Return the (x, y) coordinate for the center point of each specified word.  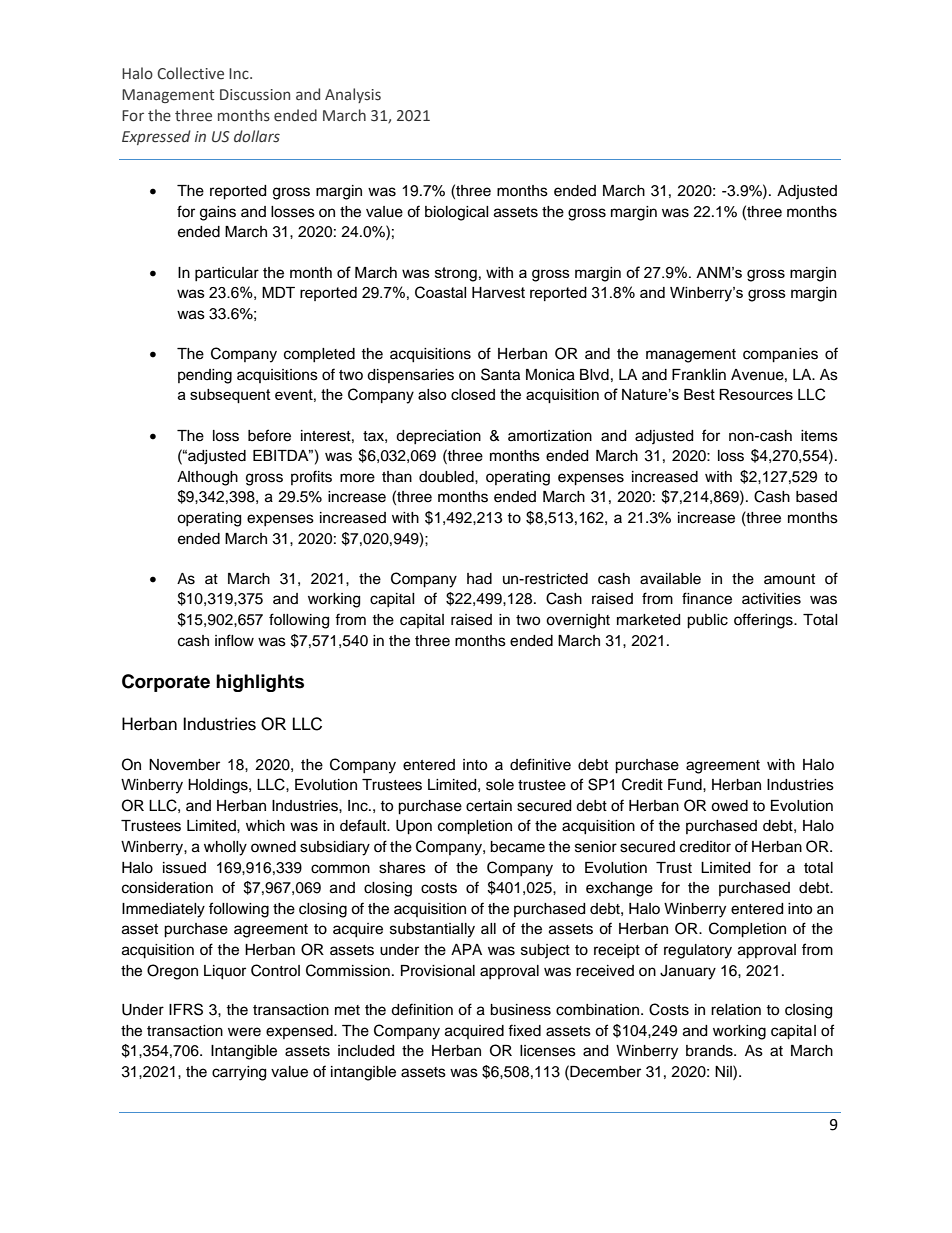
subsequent (230, 396)
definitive (540, 764)
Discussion (255, 95)
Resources (756, 394)
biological (457, 213)
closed (473, 394)
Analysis (353, 95)
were (244, 1032)
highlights (260, 683)
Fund (686, 785)
